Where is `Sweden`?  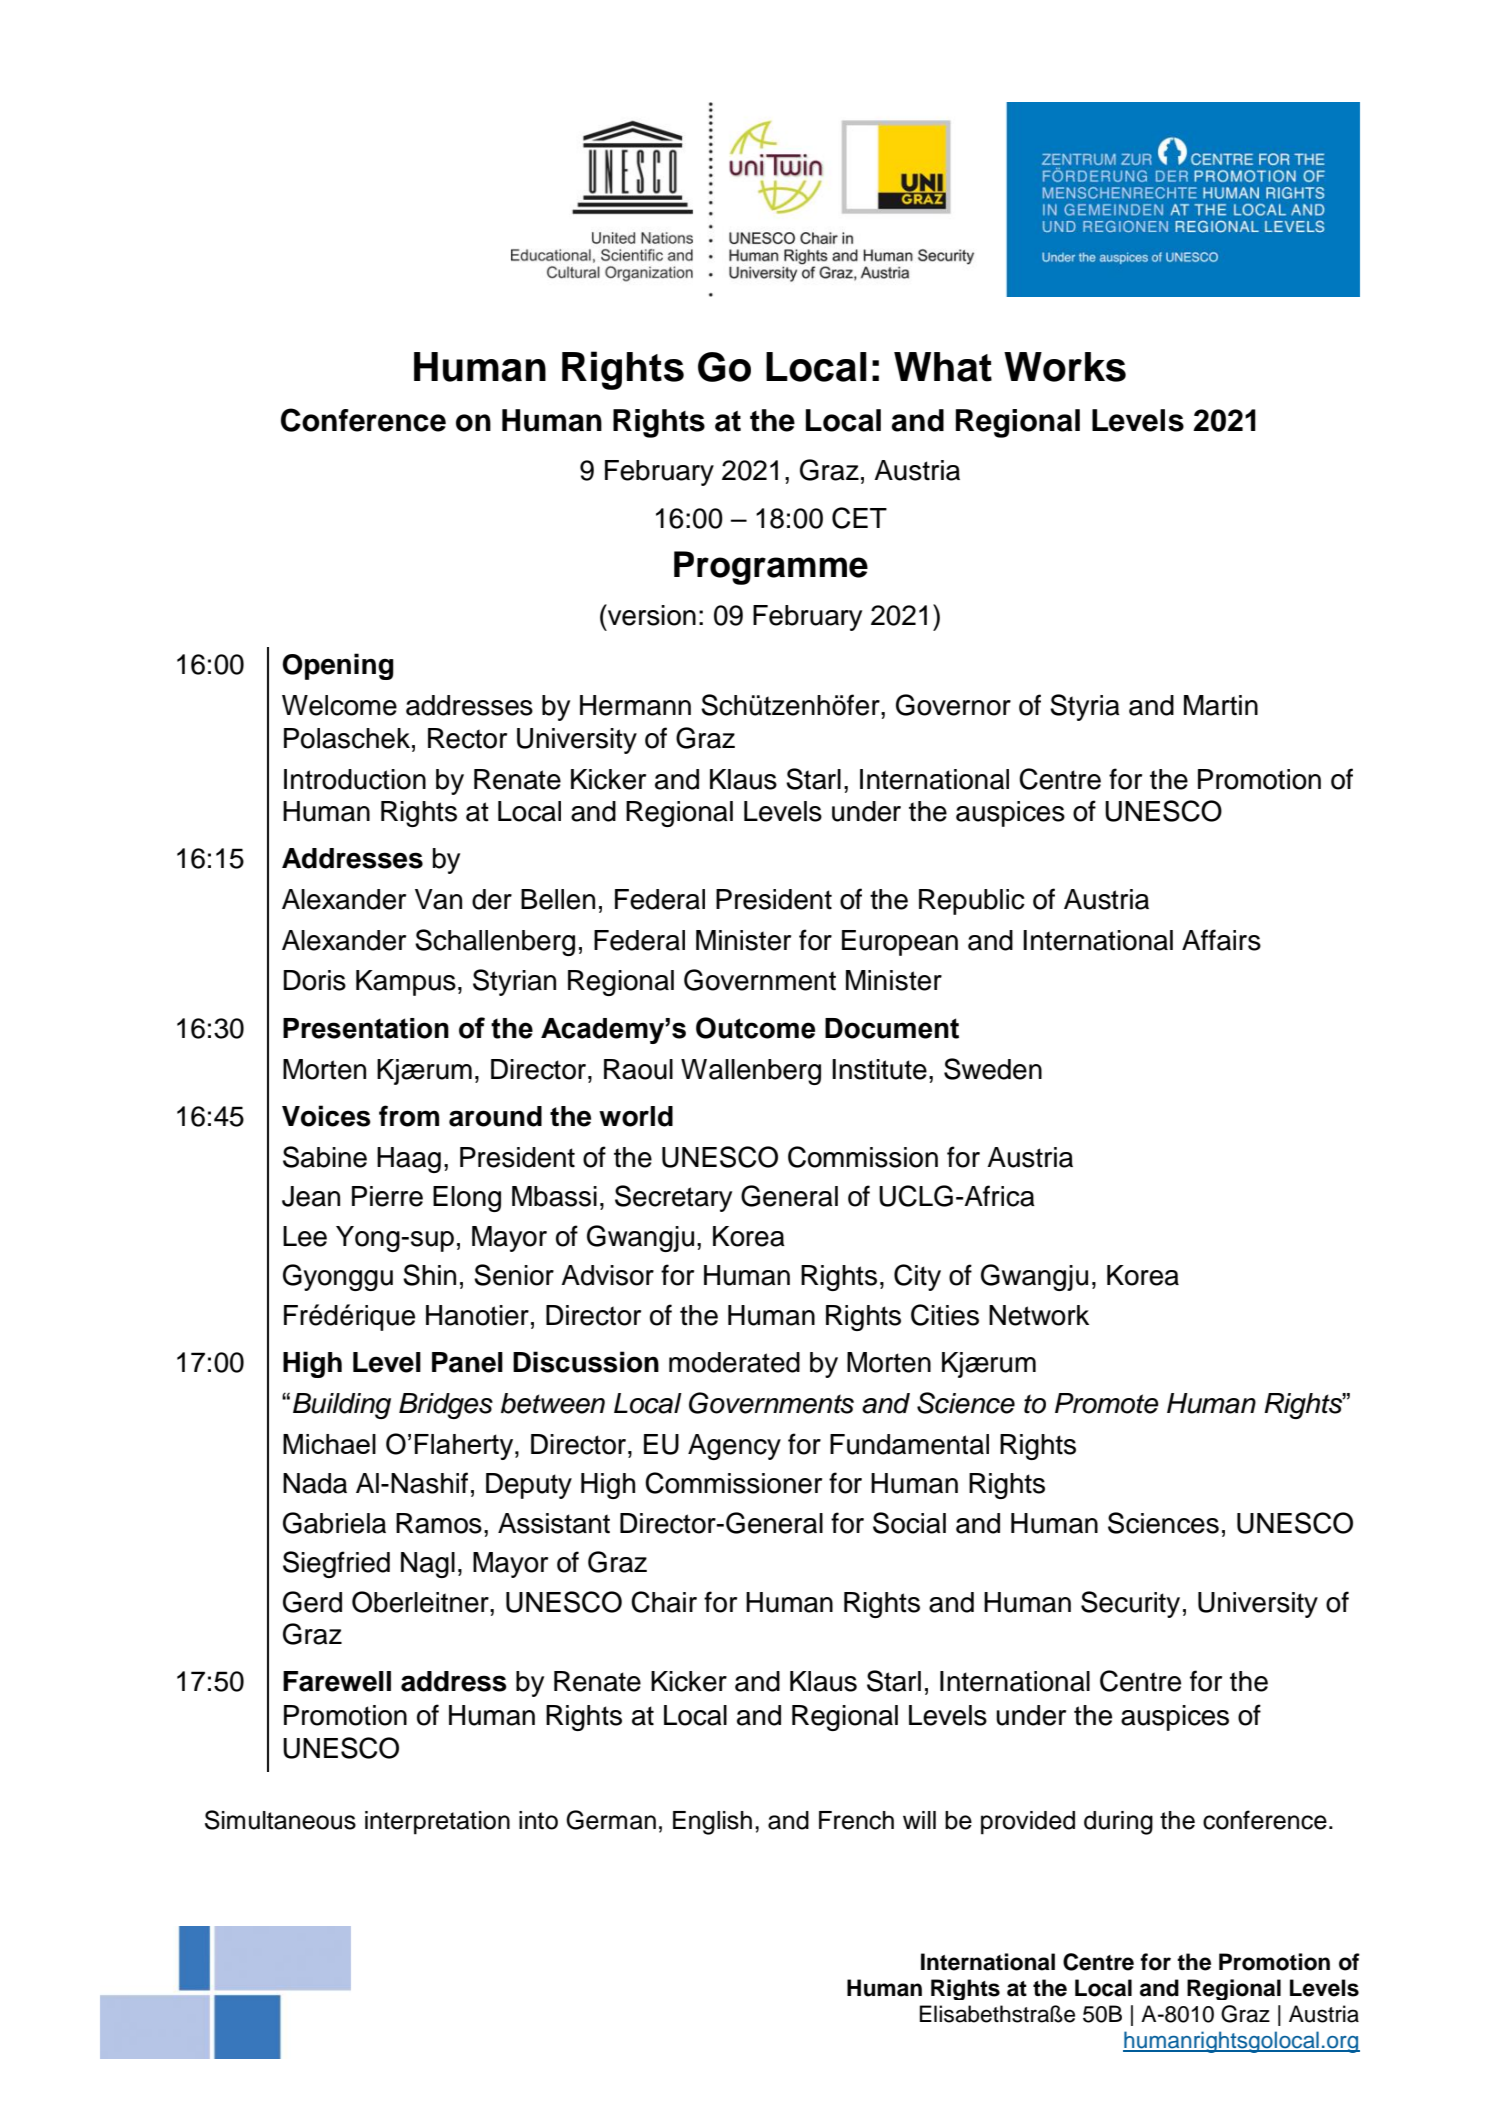
Sweden is located at coordinates (993, 1069).
